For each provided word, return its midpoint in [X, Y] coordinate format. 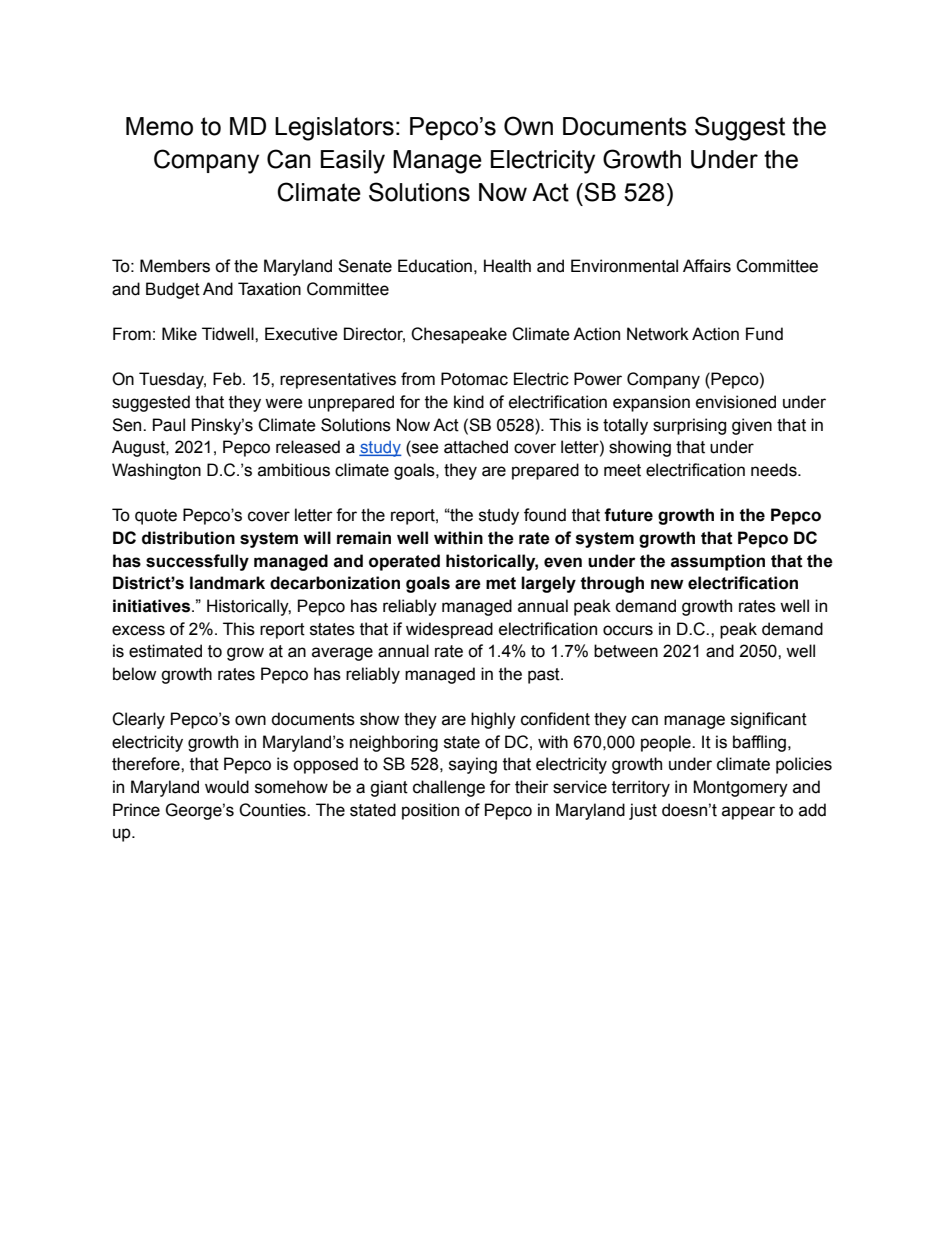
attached [476, 447]
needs [775, 470]
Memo [159, 126]
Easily [353, 162]
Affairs [707, 266]
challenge [449, 788]
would [227, 787]
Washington [156, 471]
